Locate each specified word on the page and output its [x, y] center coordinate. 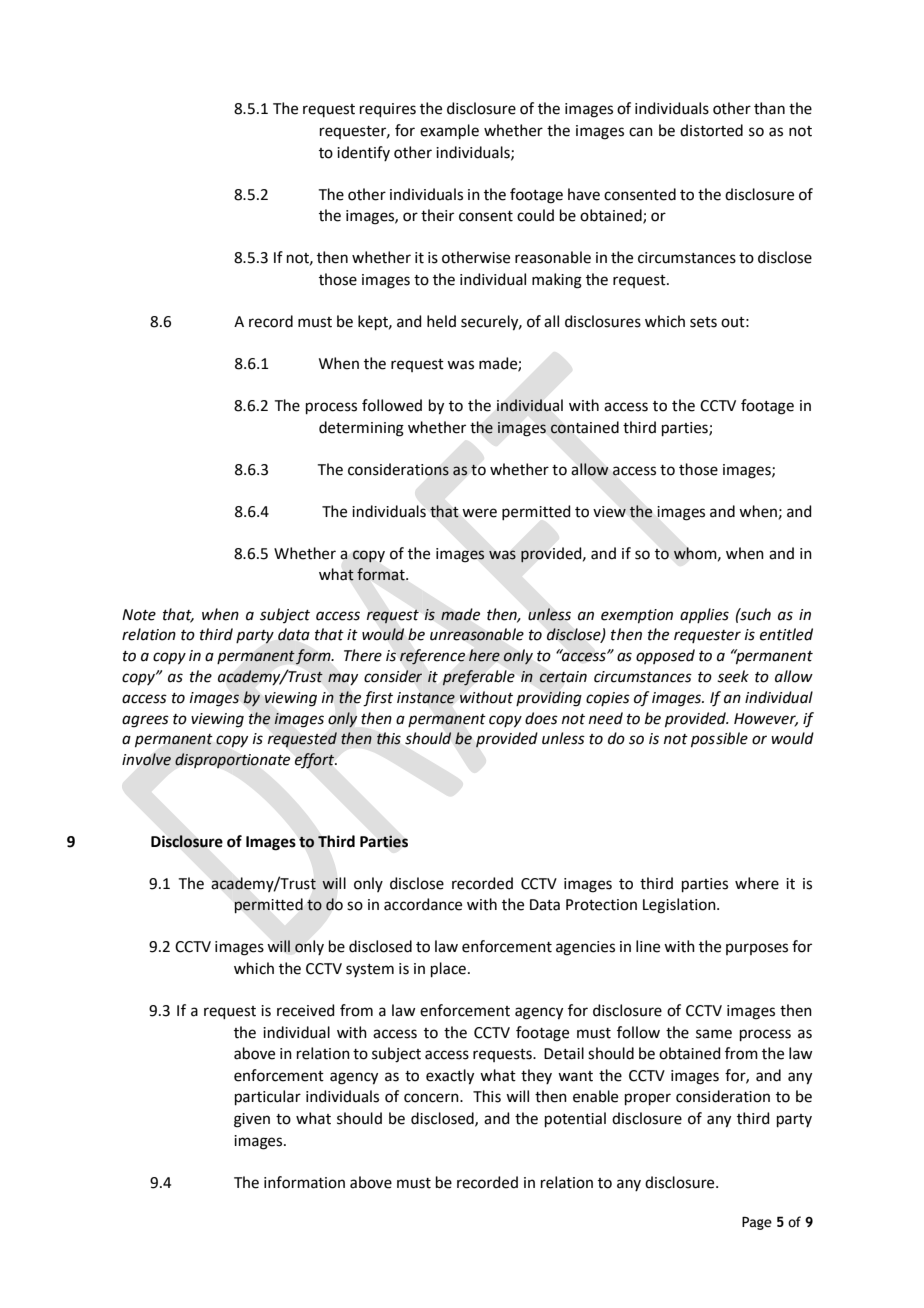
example [449, 131]
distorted [711, 130]
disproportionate [232, 760]
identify [363, 153]
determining [361, 429]
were [479, 513]
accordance [423, 904]
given [252, 1120]
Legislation [680, 906]
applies [704, 615]
